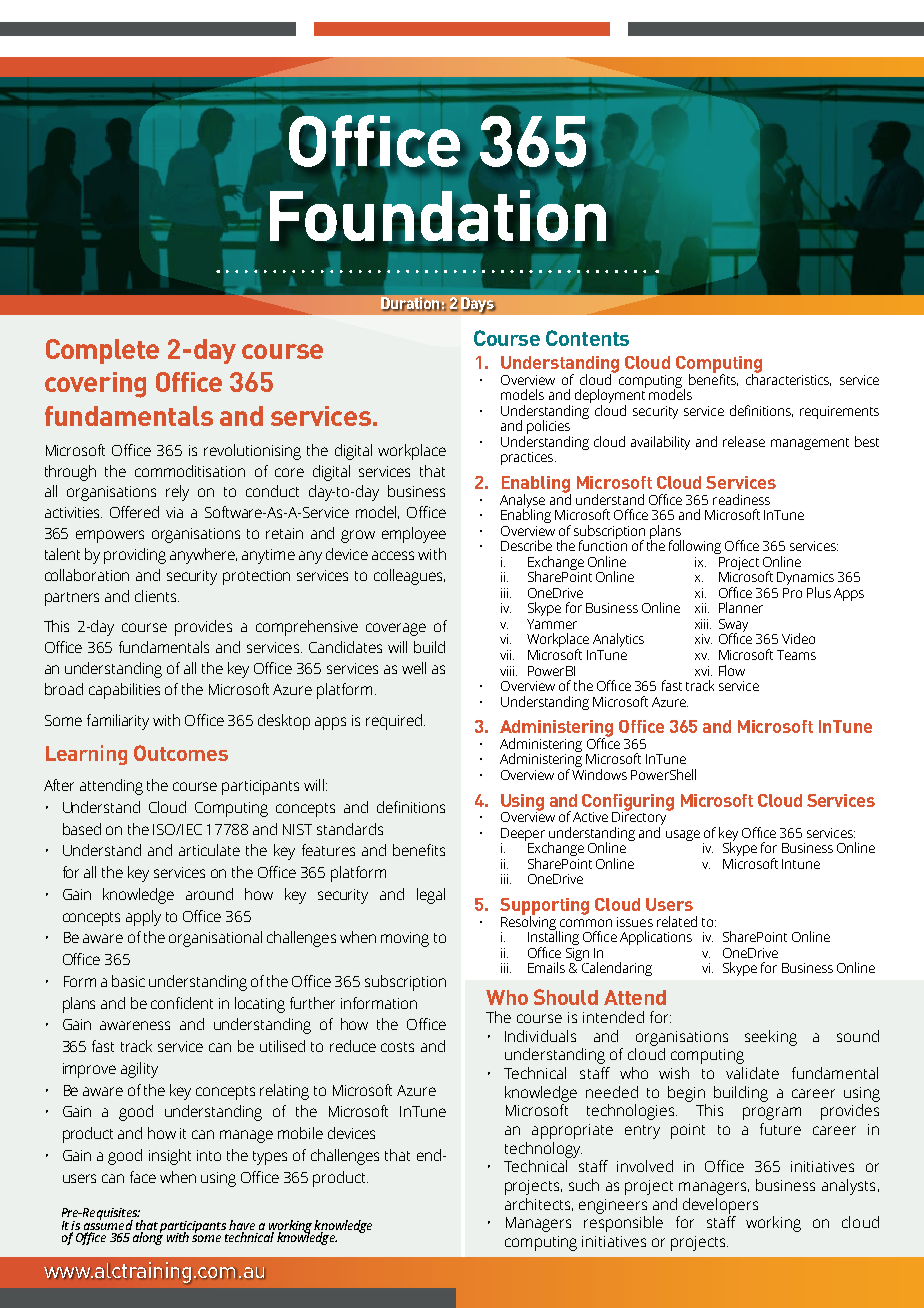  I want to click on characteristics, so click(788, 378).
